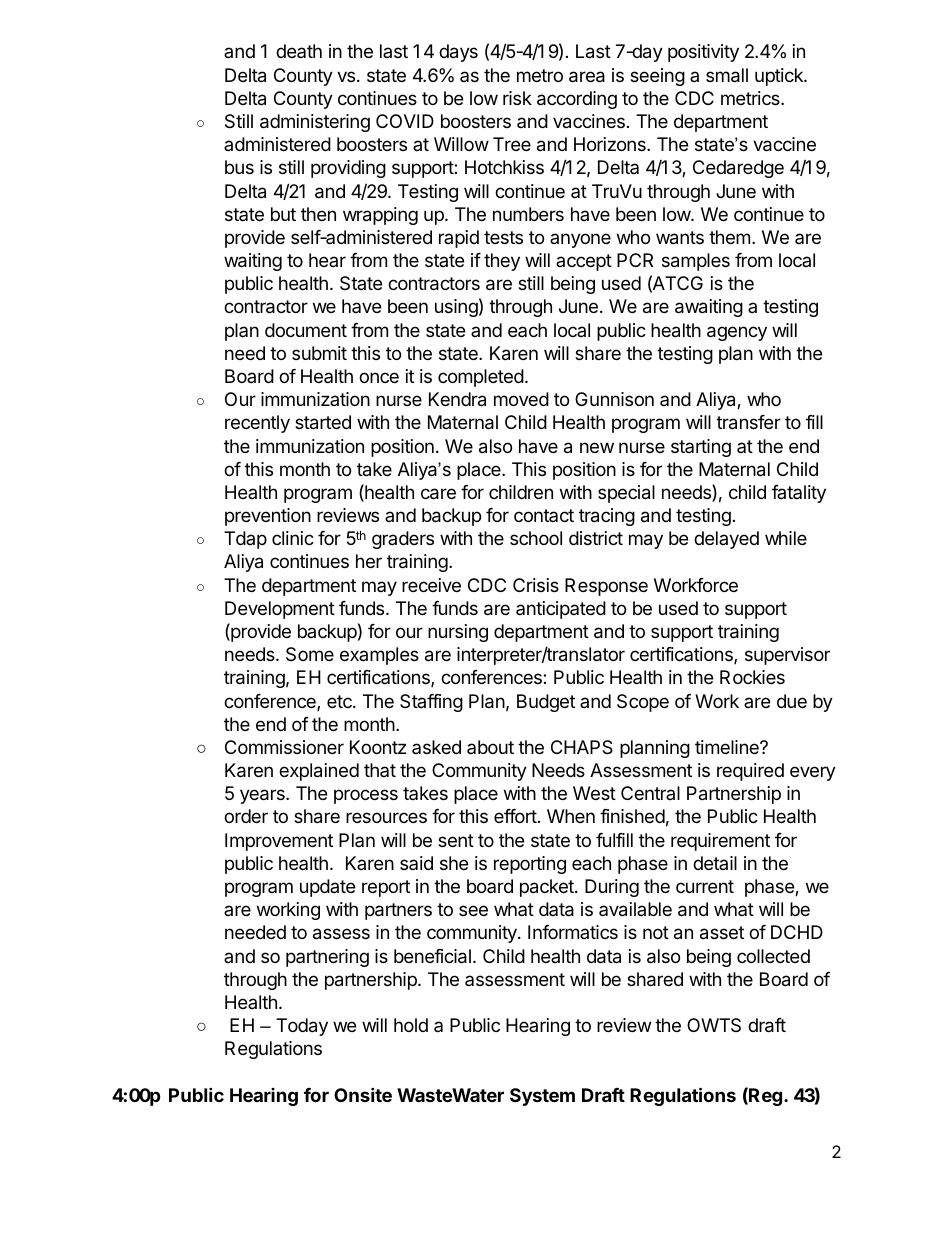 This screenshot has height=1233, width=952. I want to click on update, so click(327, 888).
